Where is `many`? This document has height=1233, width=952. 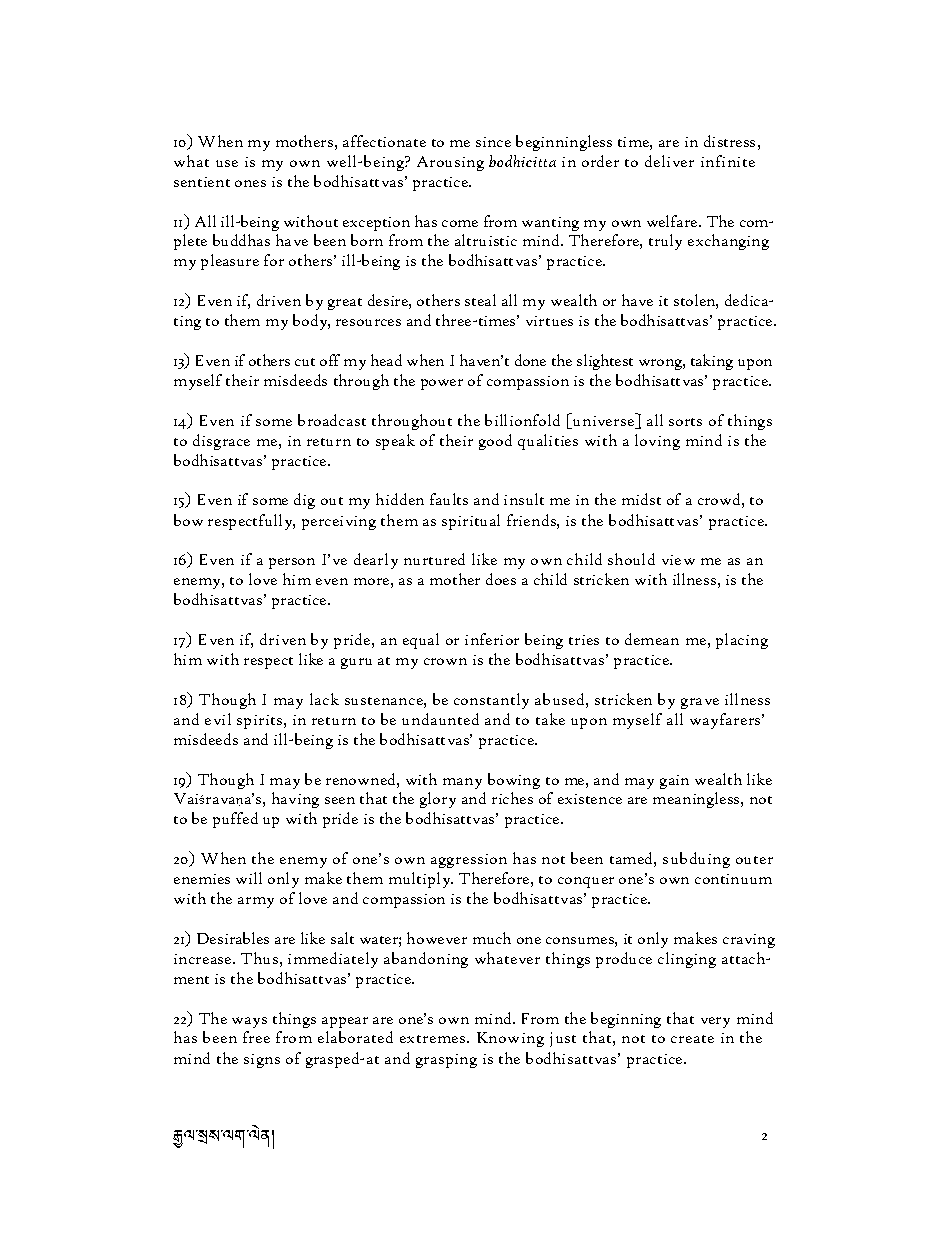 many is located at coordinates (462, 783).
